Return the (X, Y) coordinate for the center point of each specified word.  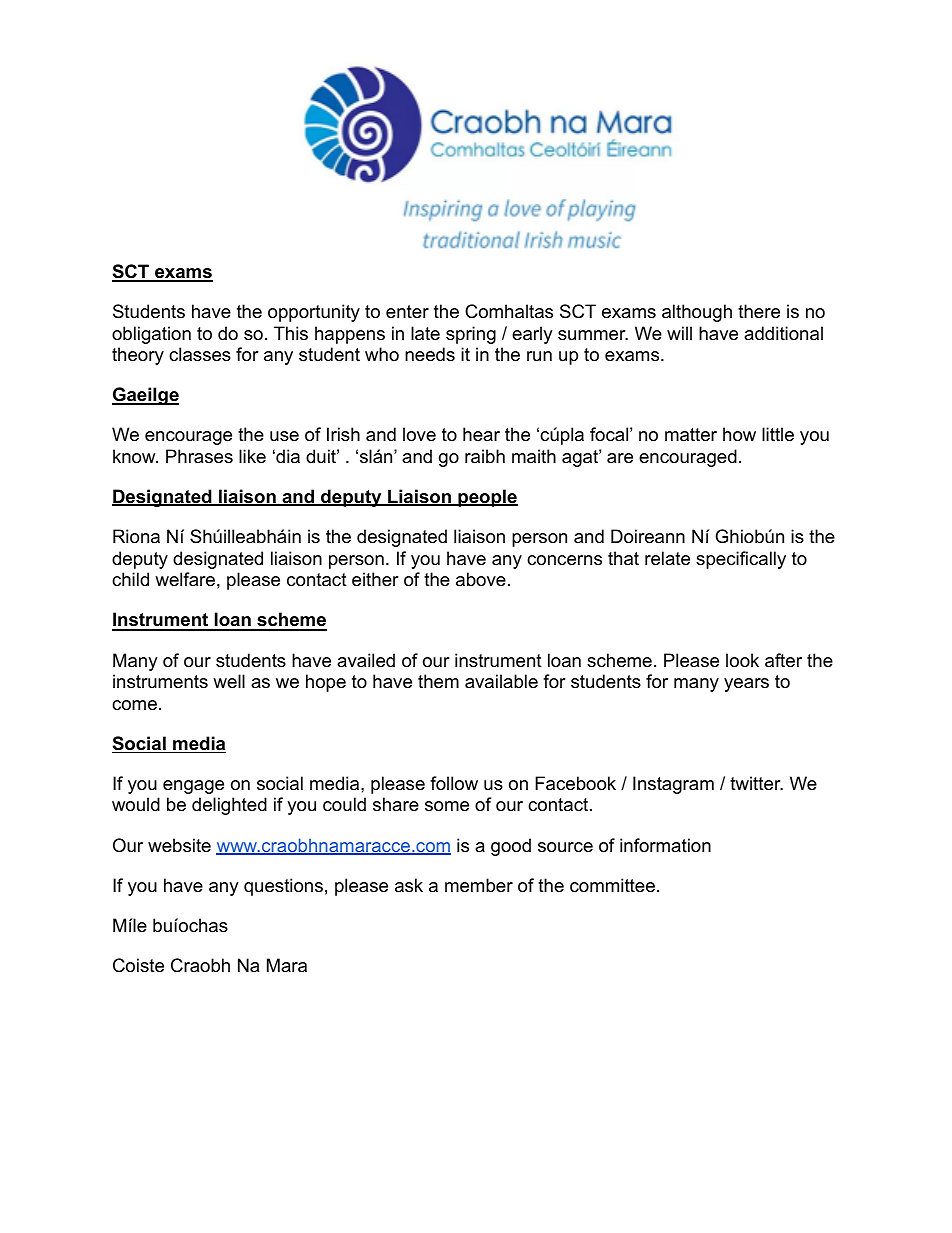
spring (471, 335)
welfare (185, 579)
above (481, 579)
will (679, 333)
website (179, 845)
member (479, 885)
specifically (741, 560)
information (665, 845)
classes (200, 354)
